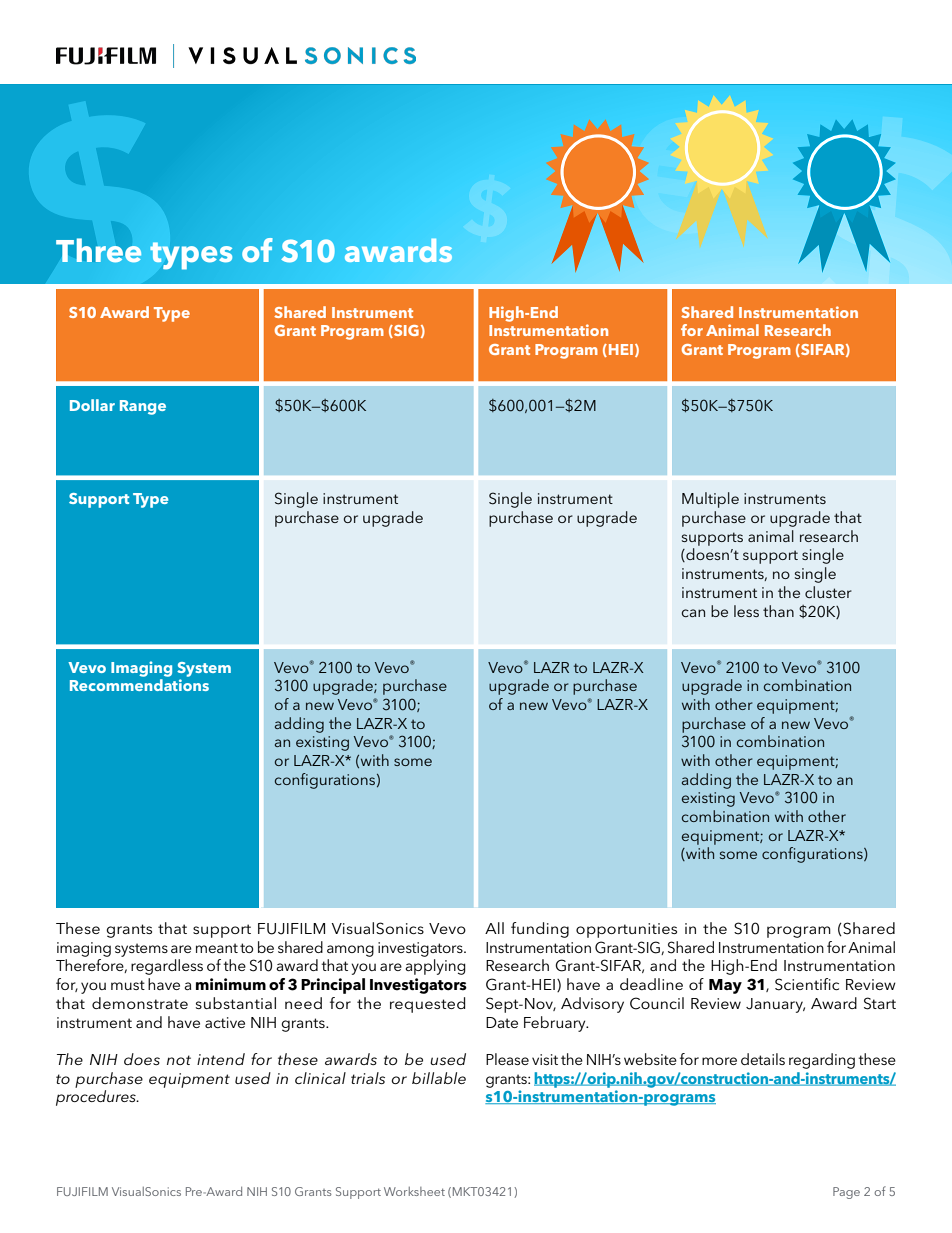 Image resolution: width=952 pixels, height=1233 pixels. Describe the element at coordinates (710, 500) in the document. I see `Multiple` at that location.
